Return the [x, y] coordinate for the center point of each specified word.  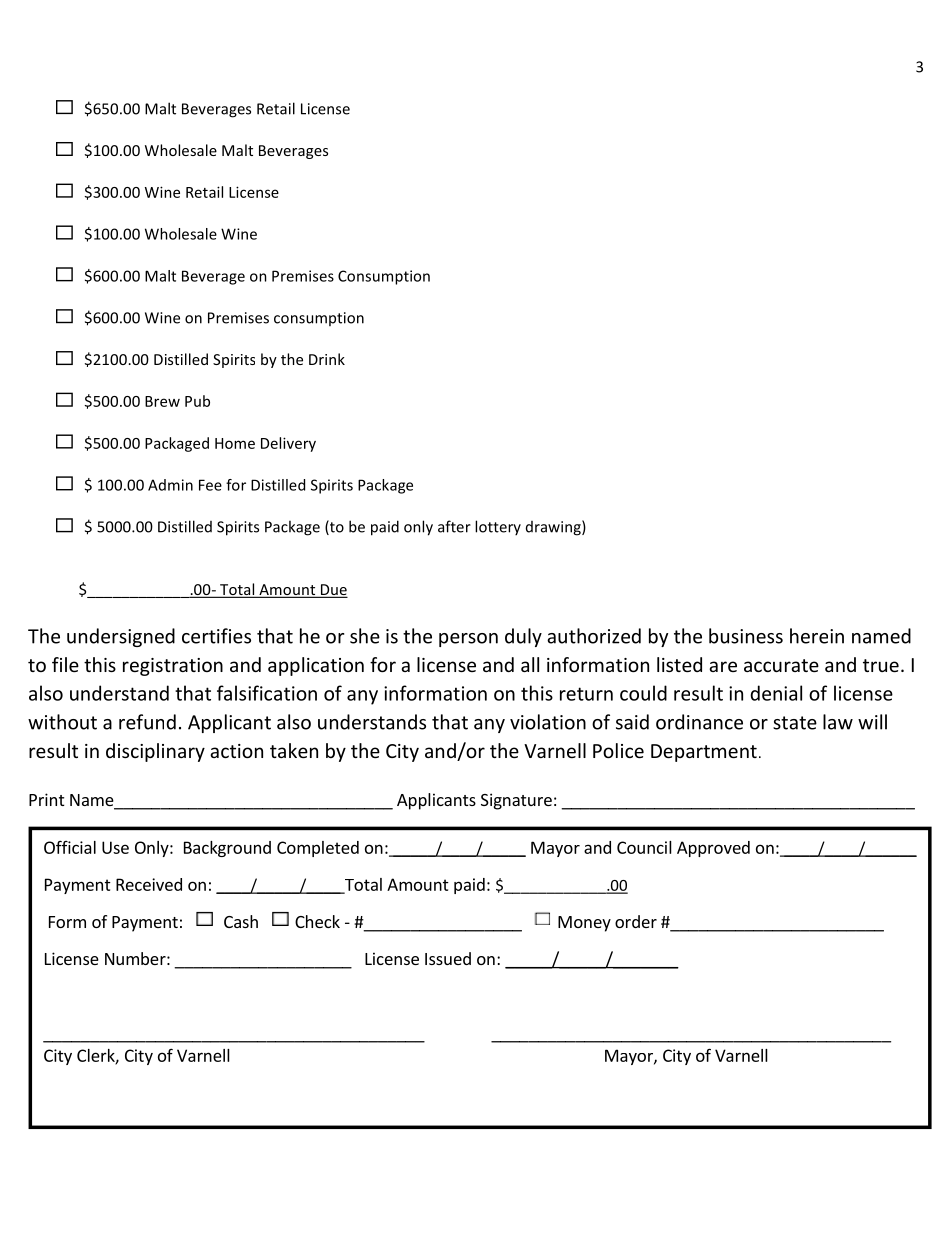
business [746, 636]
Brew [162, 401]
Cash [241, 921]
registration [173, 667]
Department [704, 753]
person [468, 640]
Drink [327, 359]
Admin [170, 485]
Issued [448, 958]
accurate [781, 665]
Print [46, 799]
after [454, 526]
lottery [498, 527]
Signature [516, 801]
